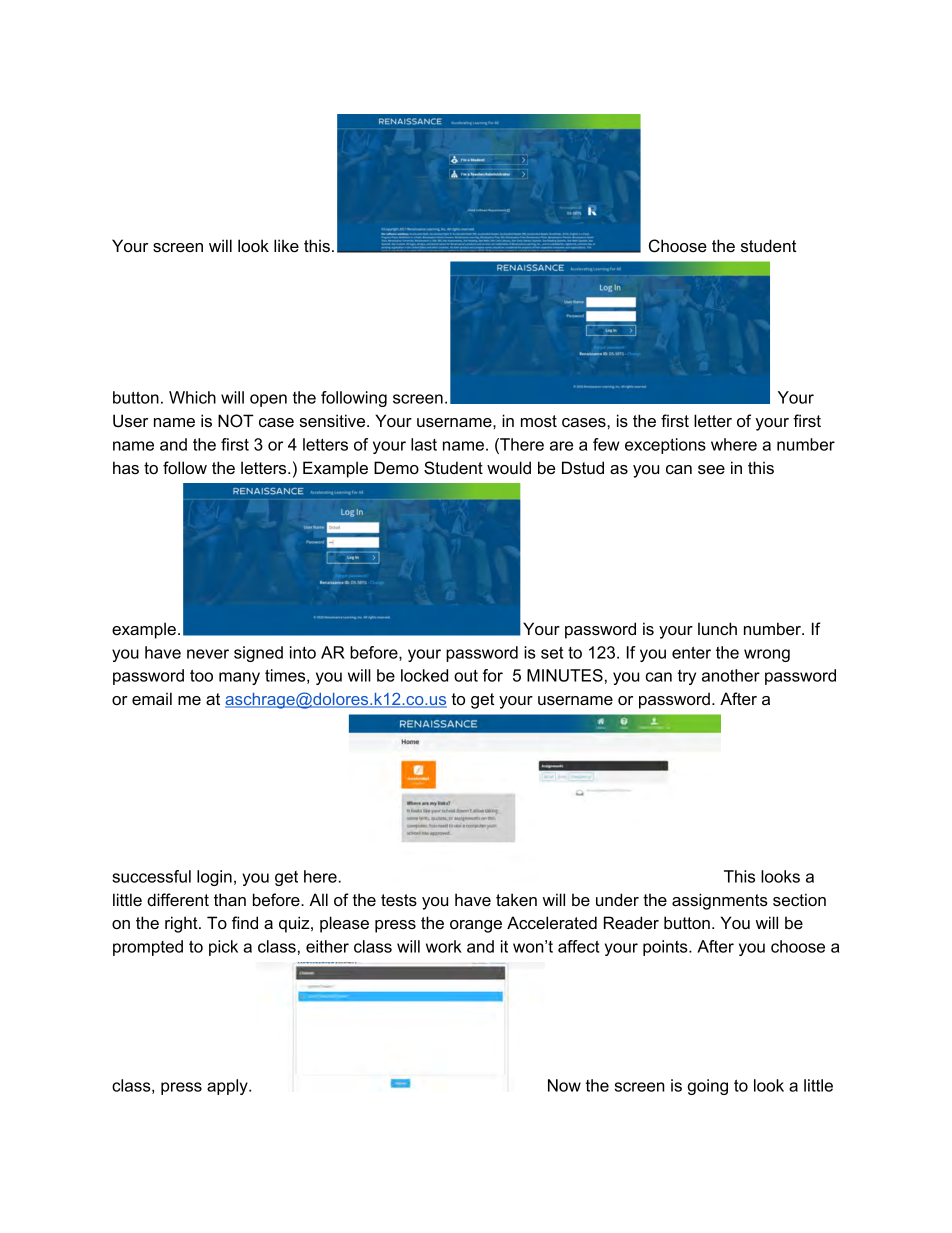 Image resolution: width=952 pixels, height=1233 pixels. I want to click on assignments, so click(720, 901).
